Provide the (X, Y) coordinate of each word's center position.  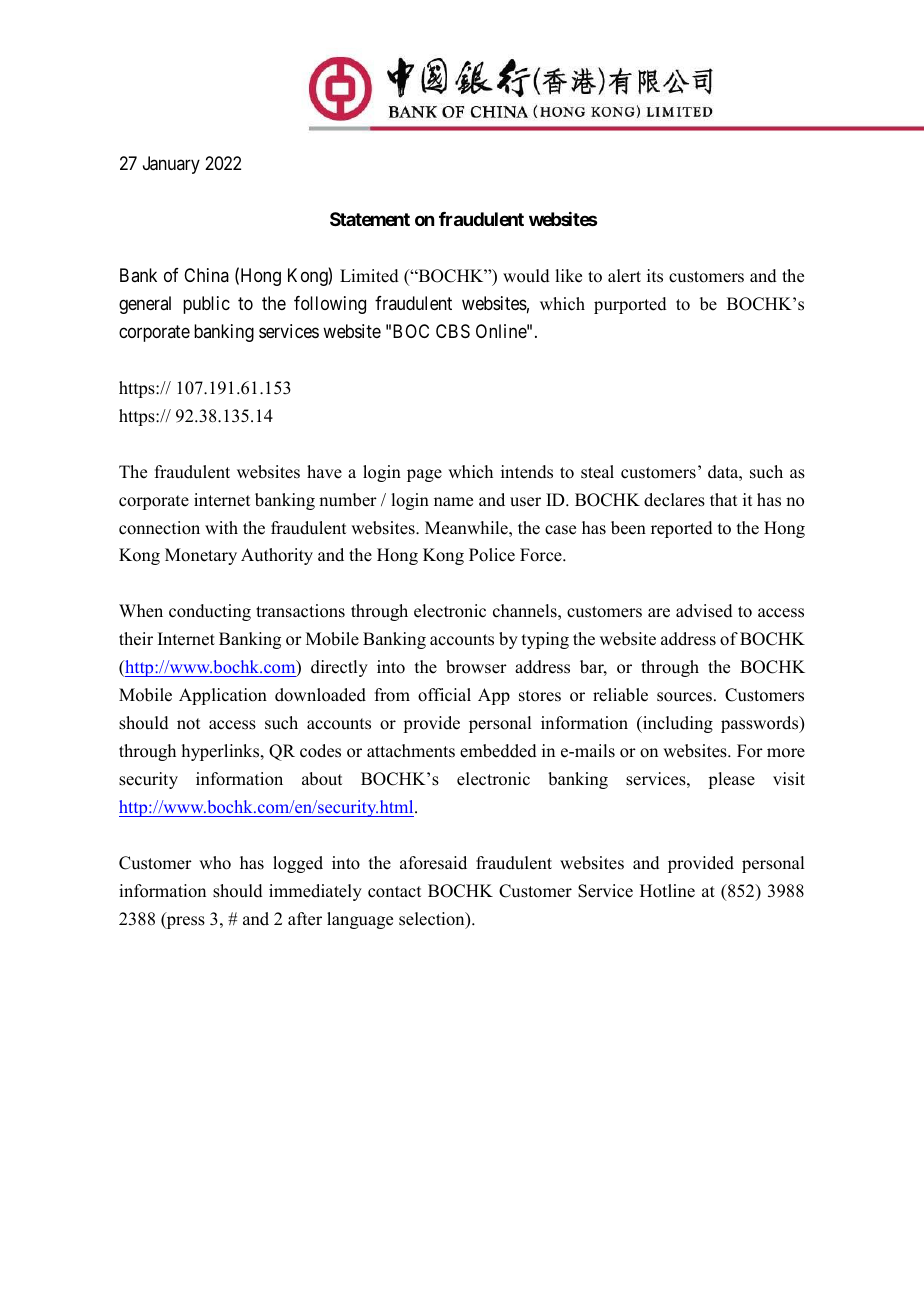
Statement (370, 219)
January (171, 165)
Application (223, 696)
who (215, 863)
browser (476, 667)
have (324, 472)
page (424, 475)
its (655, 276)
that (723, 499)
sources (684, 697)
